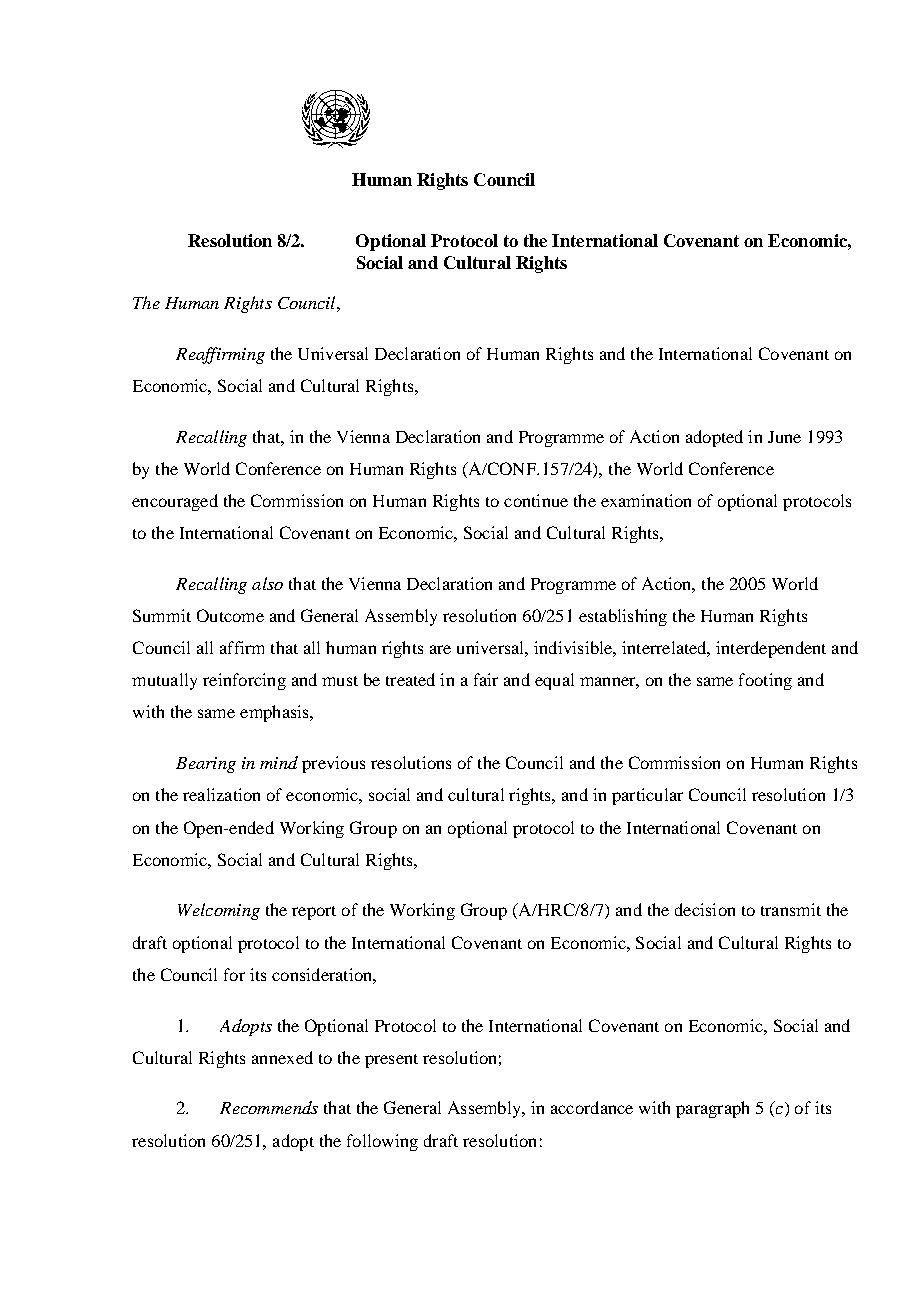  I want to click on continue, so click(536, 500).
